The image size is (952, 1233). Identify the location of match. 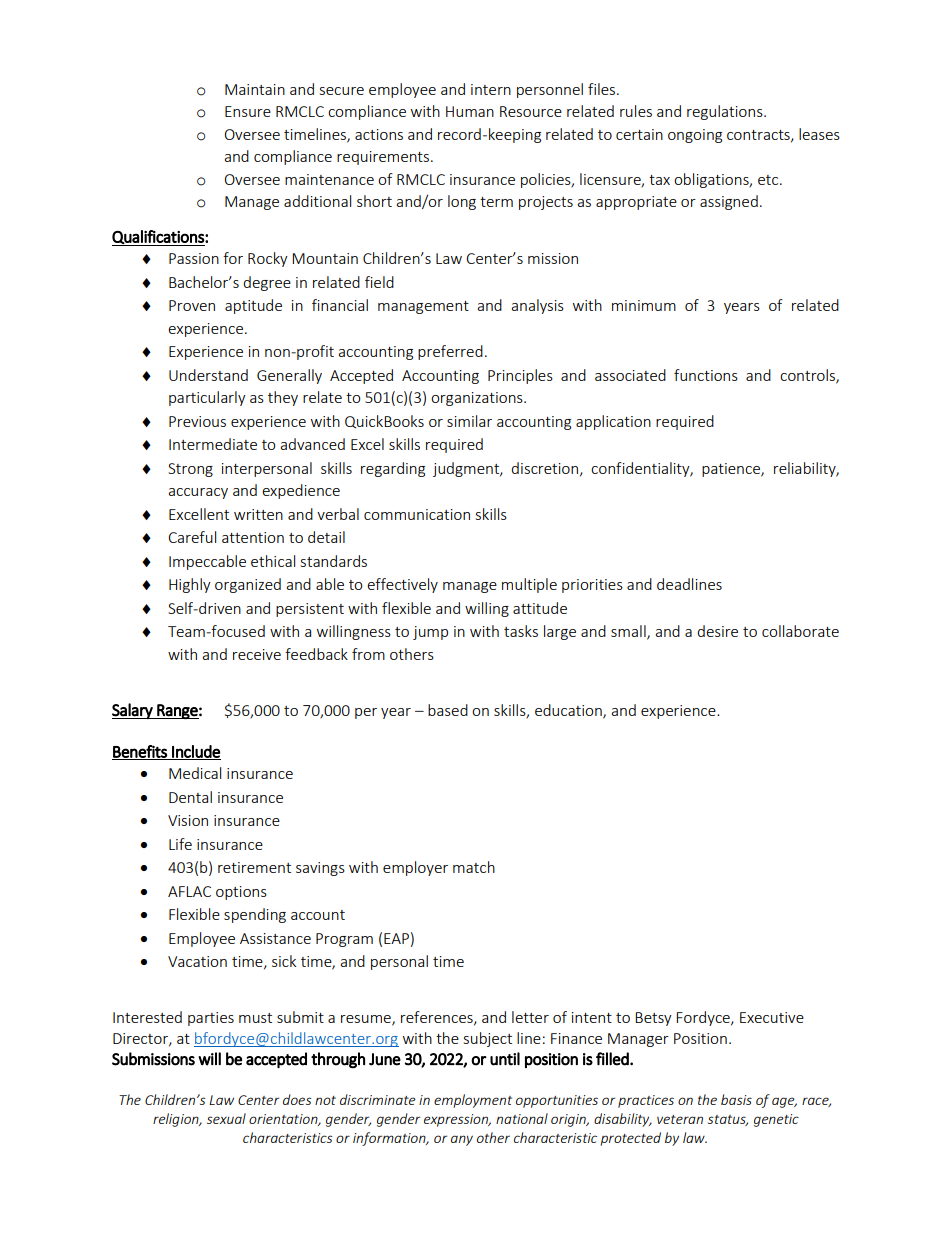
(474, 867).
